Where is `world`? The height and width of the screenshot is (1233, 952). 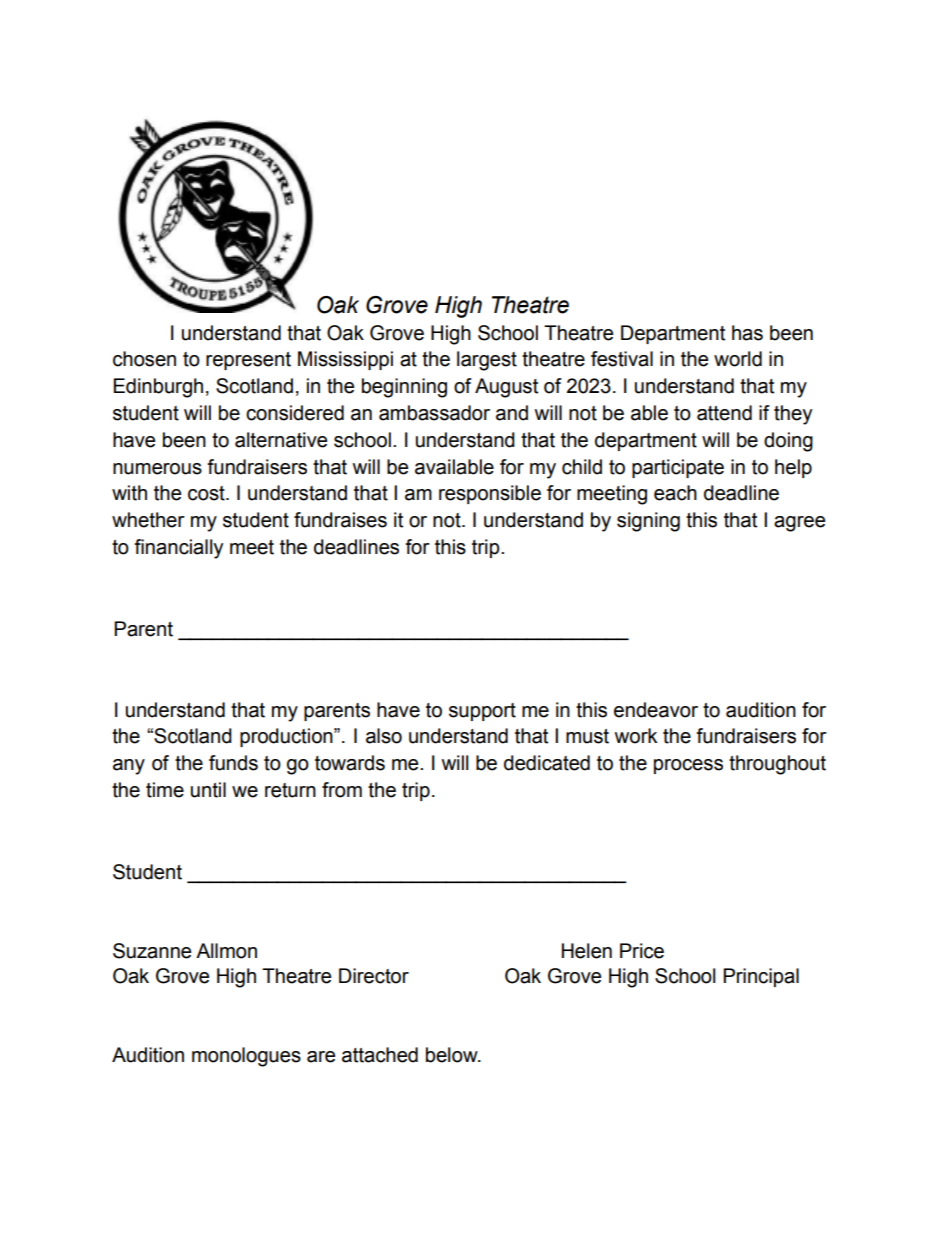
world is located at coordinates (738, 359).
